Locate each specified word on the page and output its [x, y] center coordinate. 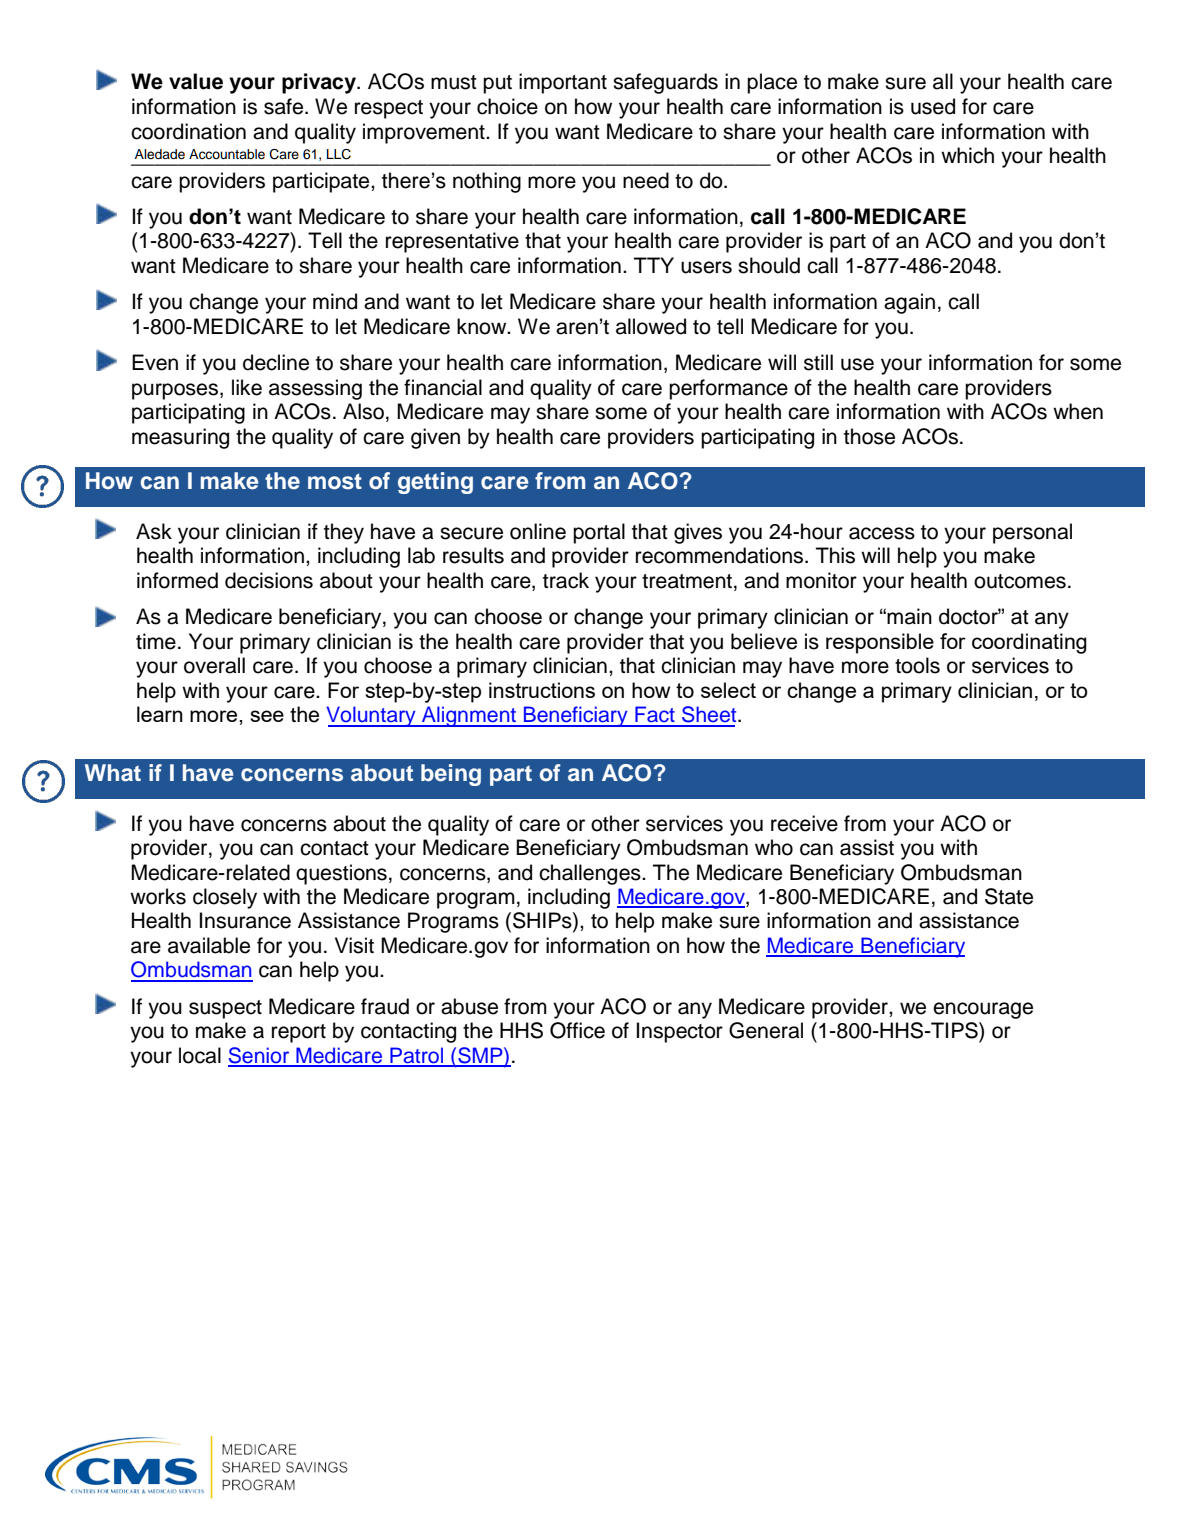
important [563, 83]
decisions [269, 580]
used [933, 106]
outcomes [1020, 581]
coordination [188, 131]
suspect [225, 1009]
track [566, 580]
